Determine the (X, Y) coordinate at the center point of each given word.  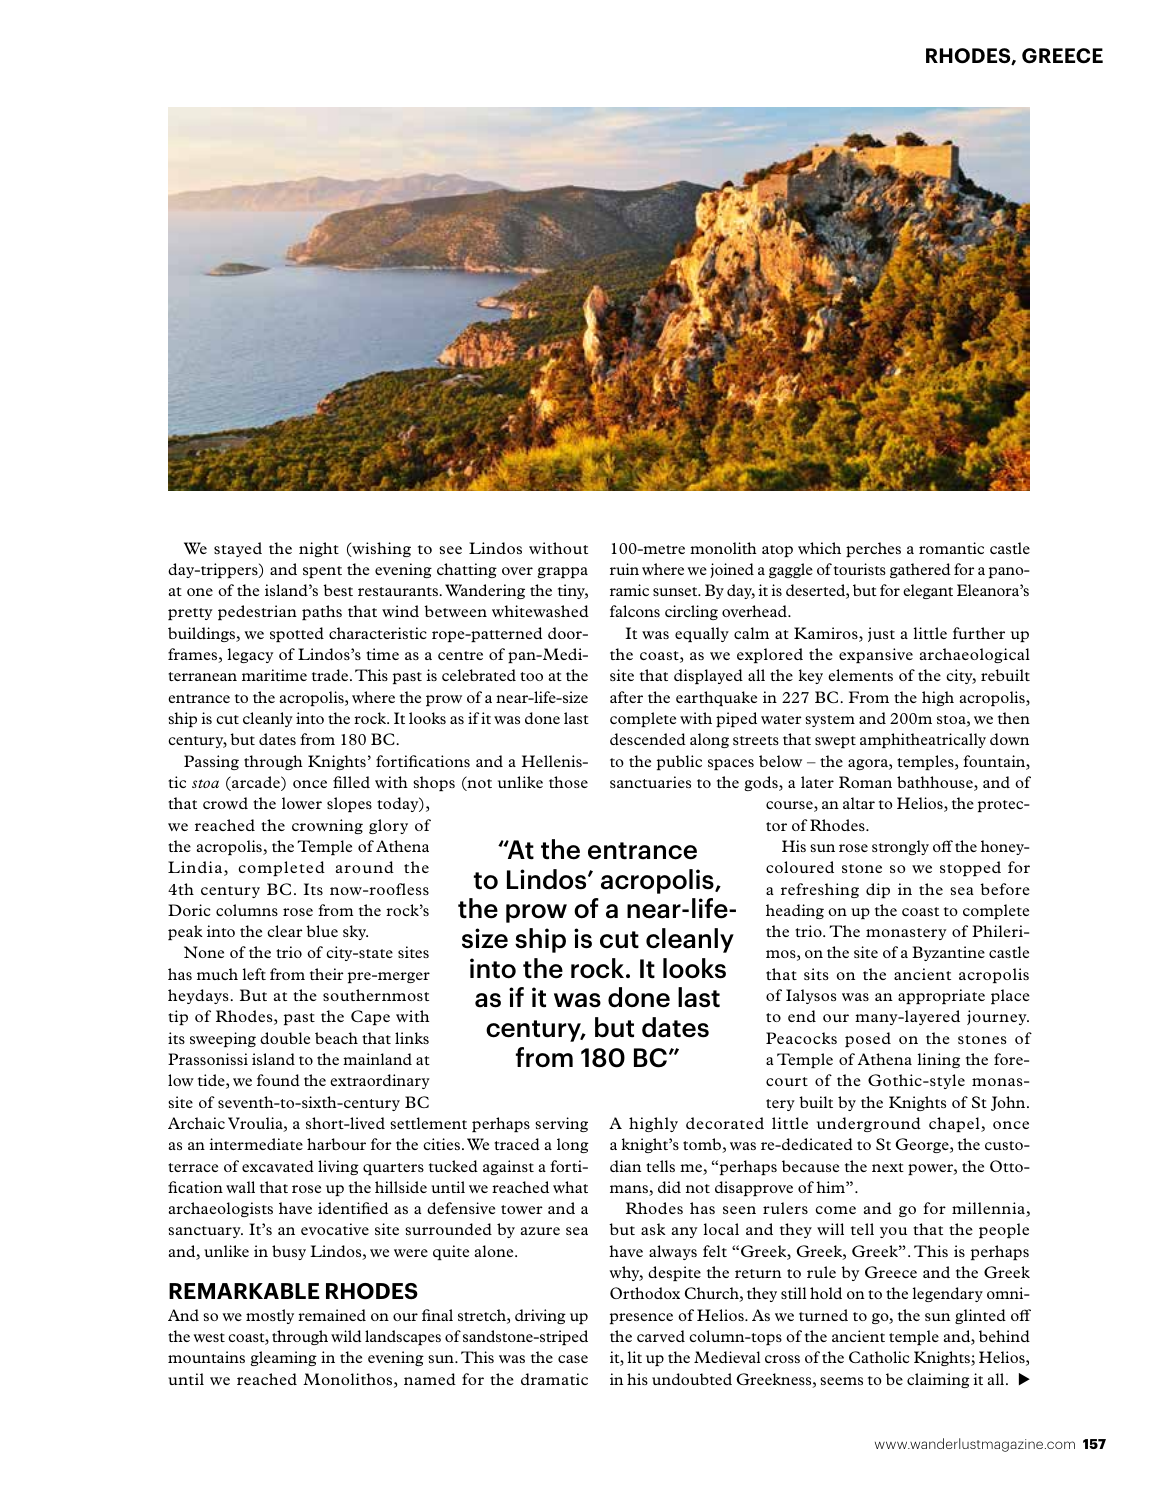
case (573, 1359)
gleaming (283, 1358)
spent (322, 572)
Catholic (879, 1357)
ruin (624, 569)
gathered (920, 570)
